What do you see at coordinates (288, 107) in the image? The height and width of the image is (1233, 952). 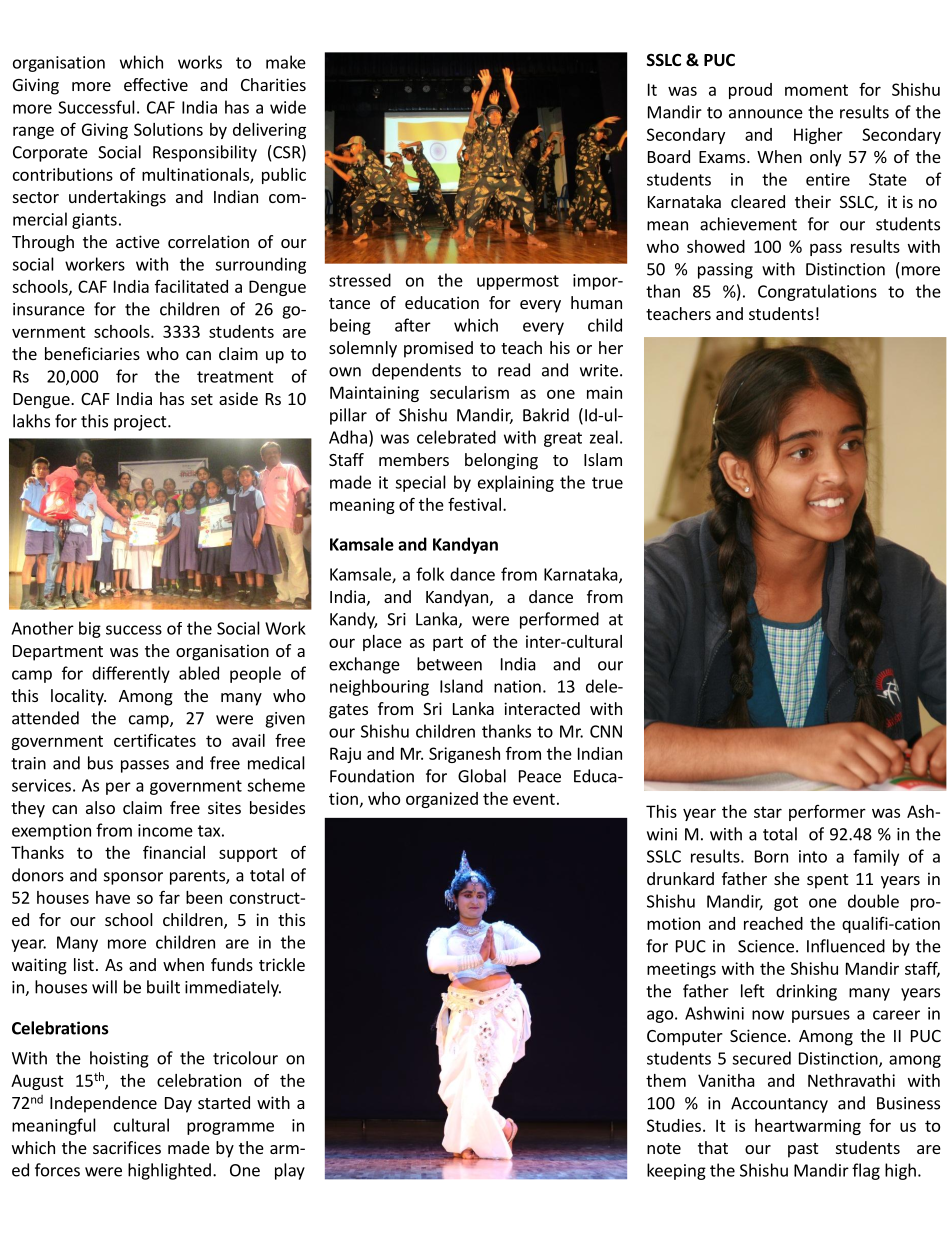 I see `wide` at bounding box center [288, 107].
